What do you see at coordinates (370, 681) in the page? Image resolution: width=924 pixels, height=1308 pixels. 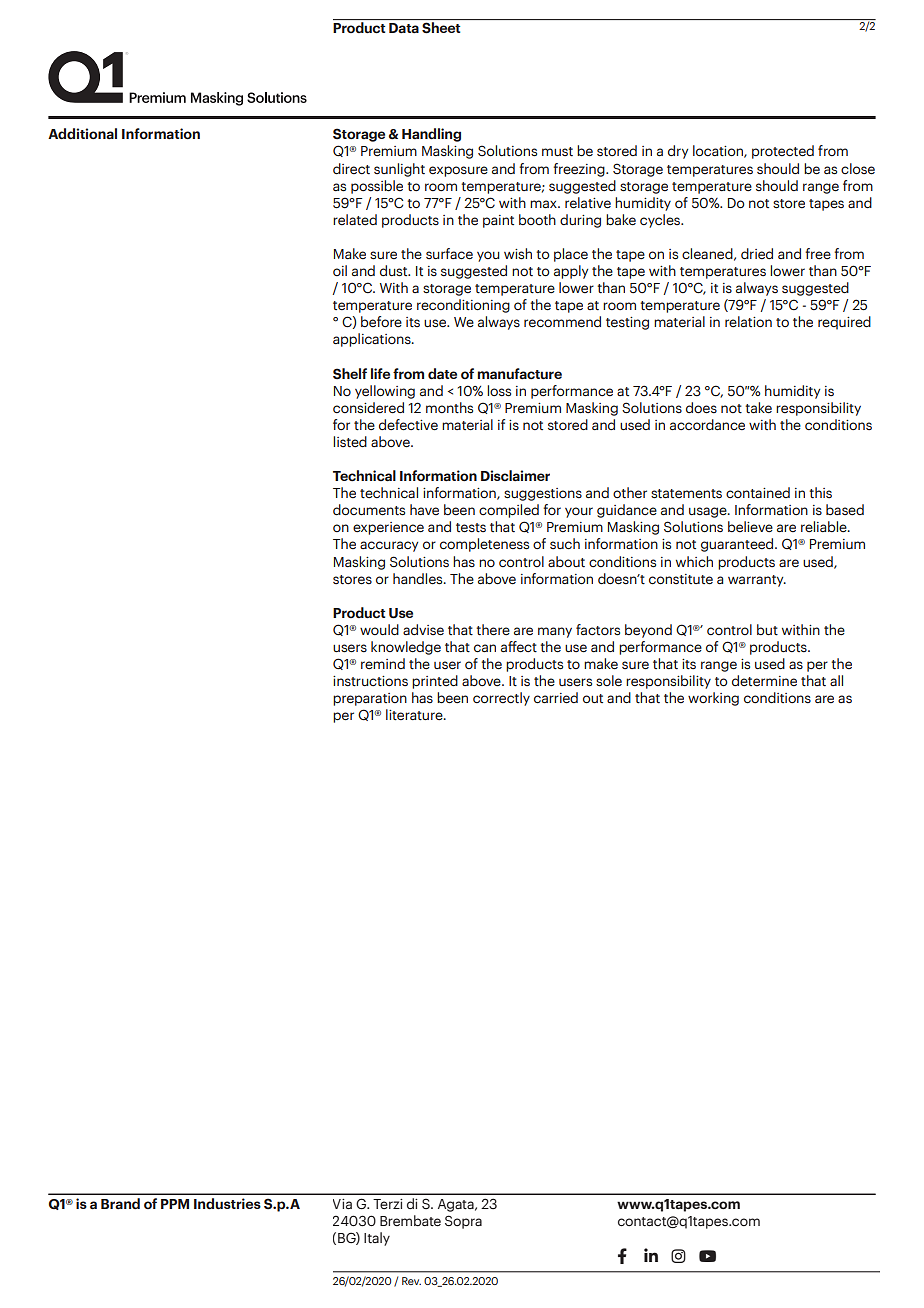 I see `instructions` at bounding box center [370, 681].
